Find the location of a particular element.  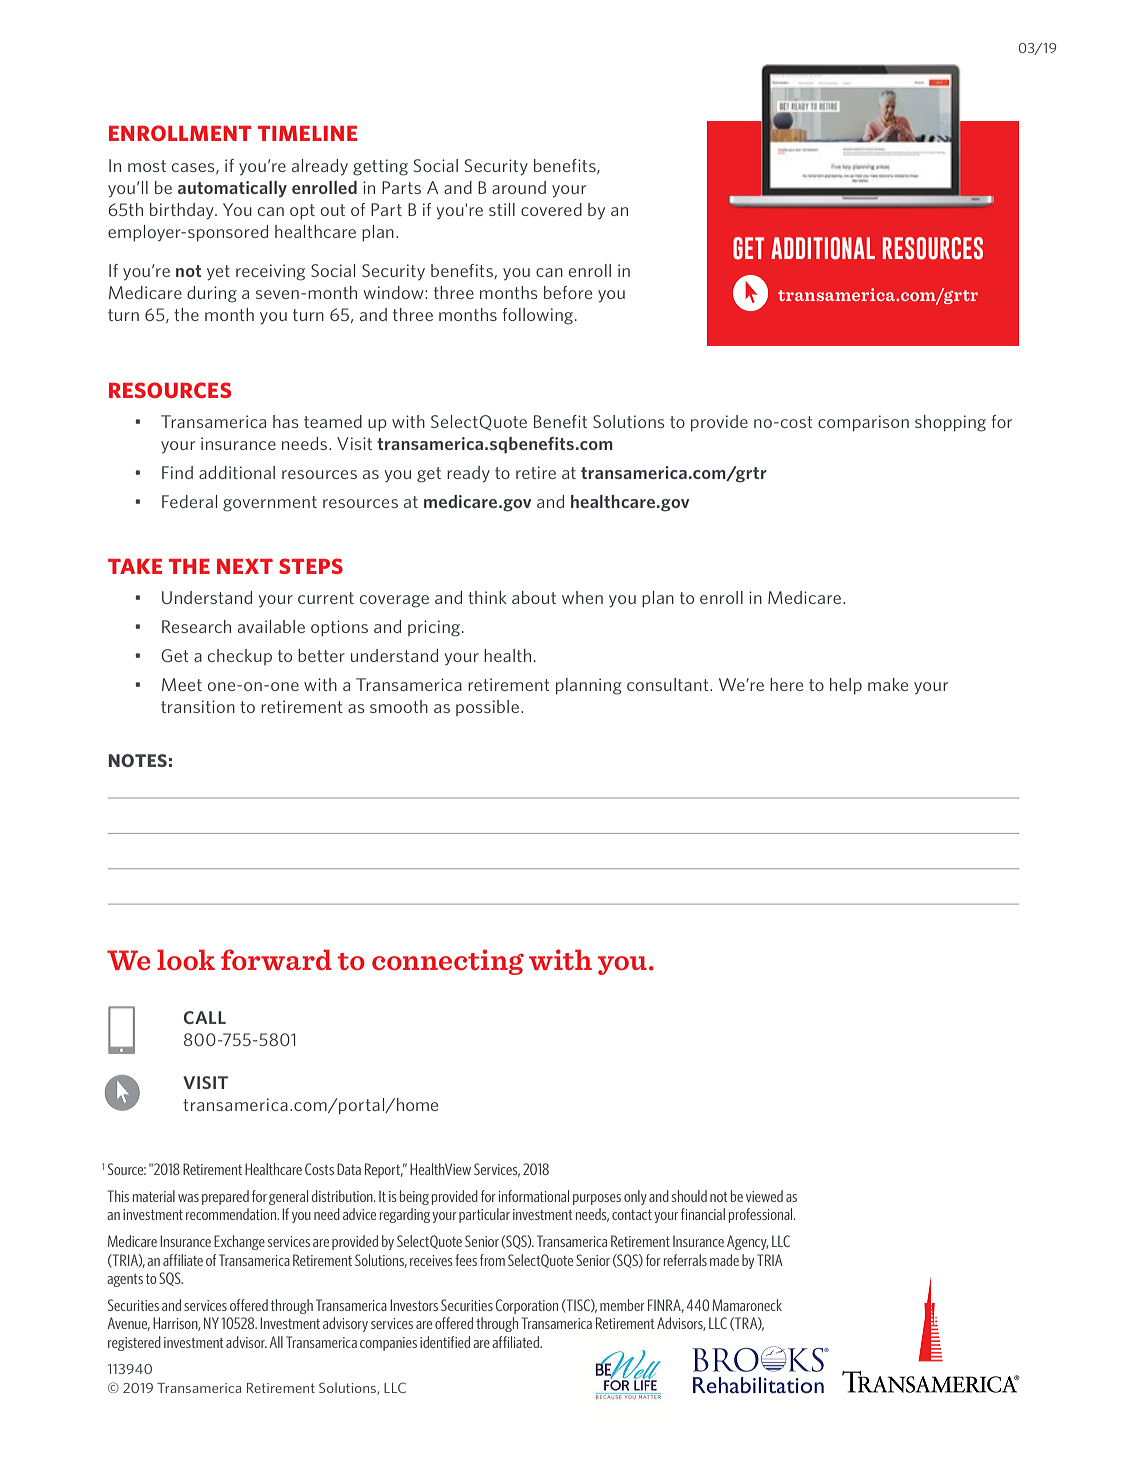

Exchange is located at coordinates (239, 1242).
